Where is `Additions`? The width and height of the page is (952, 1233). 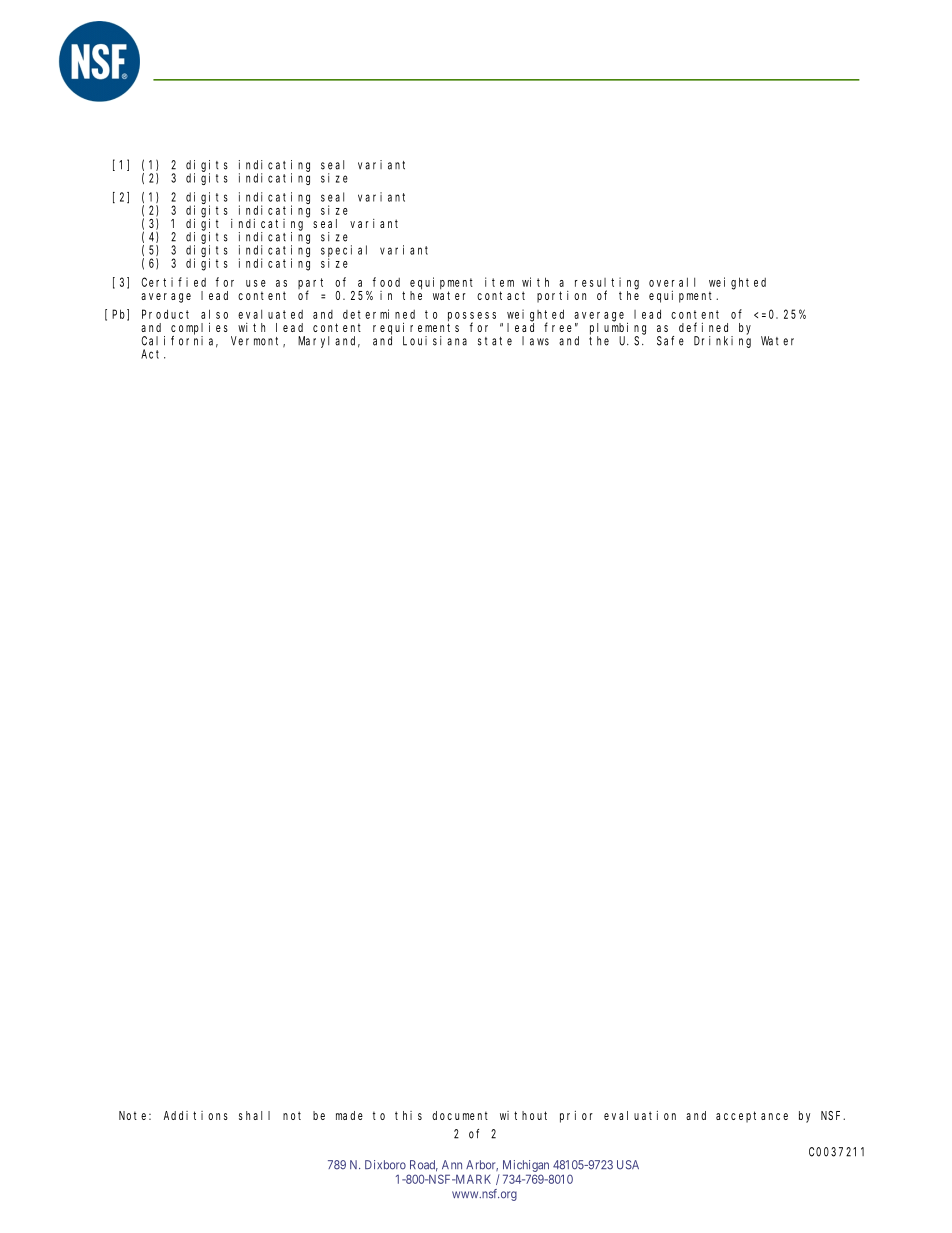
Additions is located at coordinates (196, 1115).
